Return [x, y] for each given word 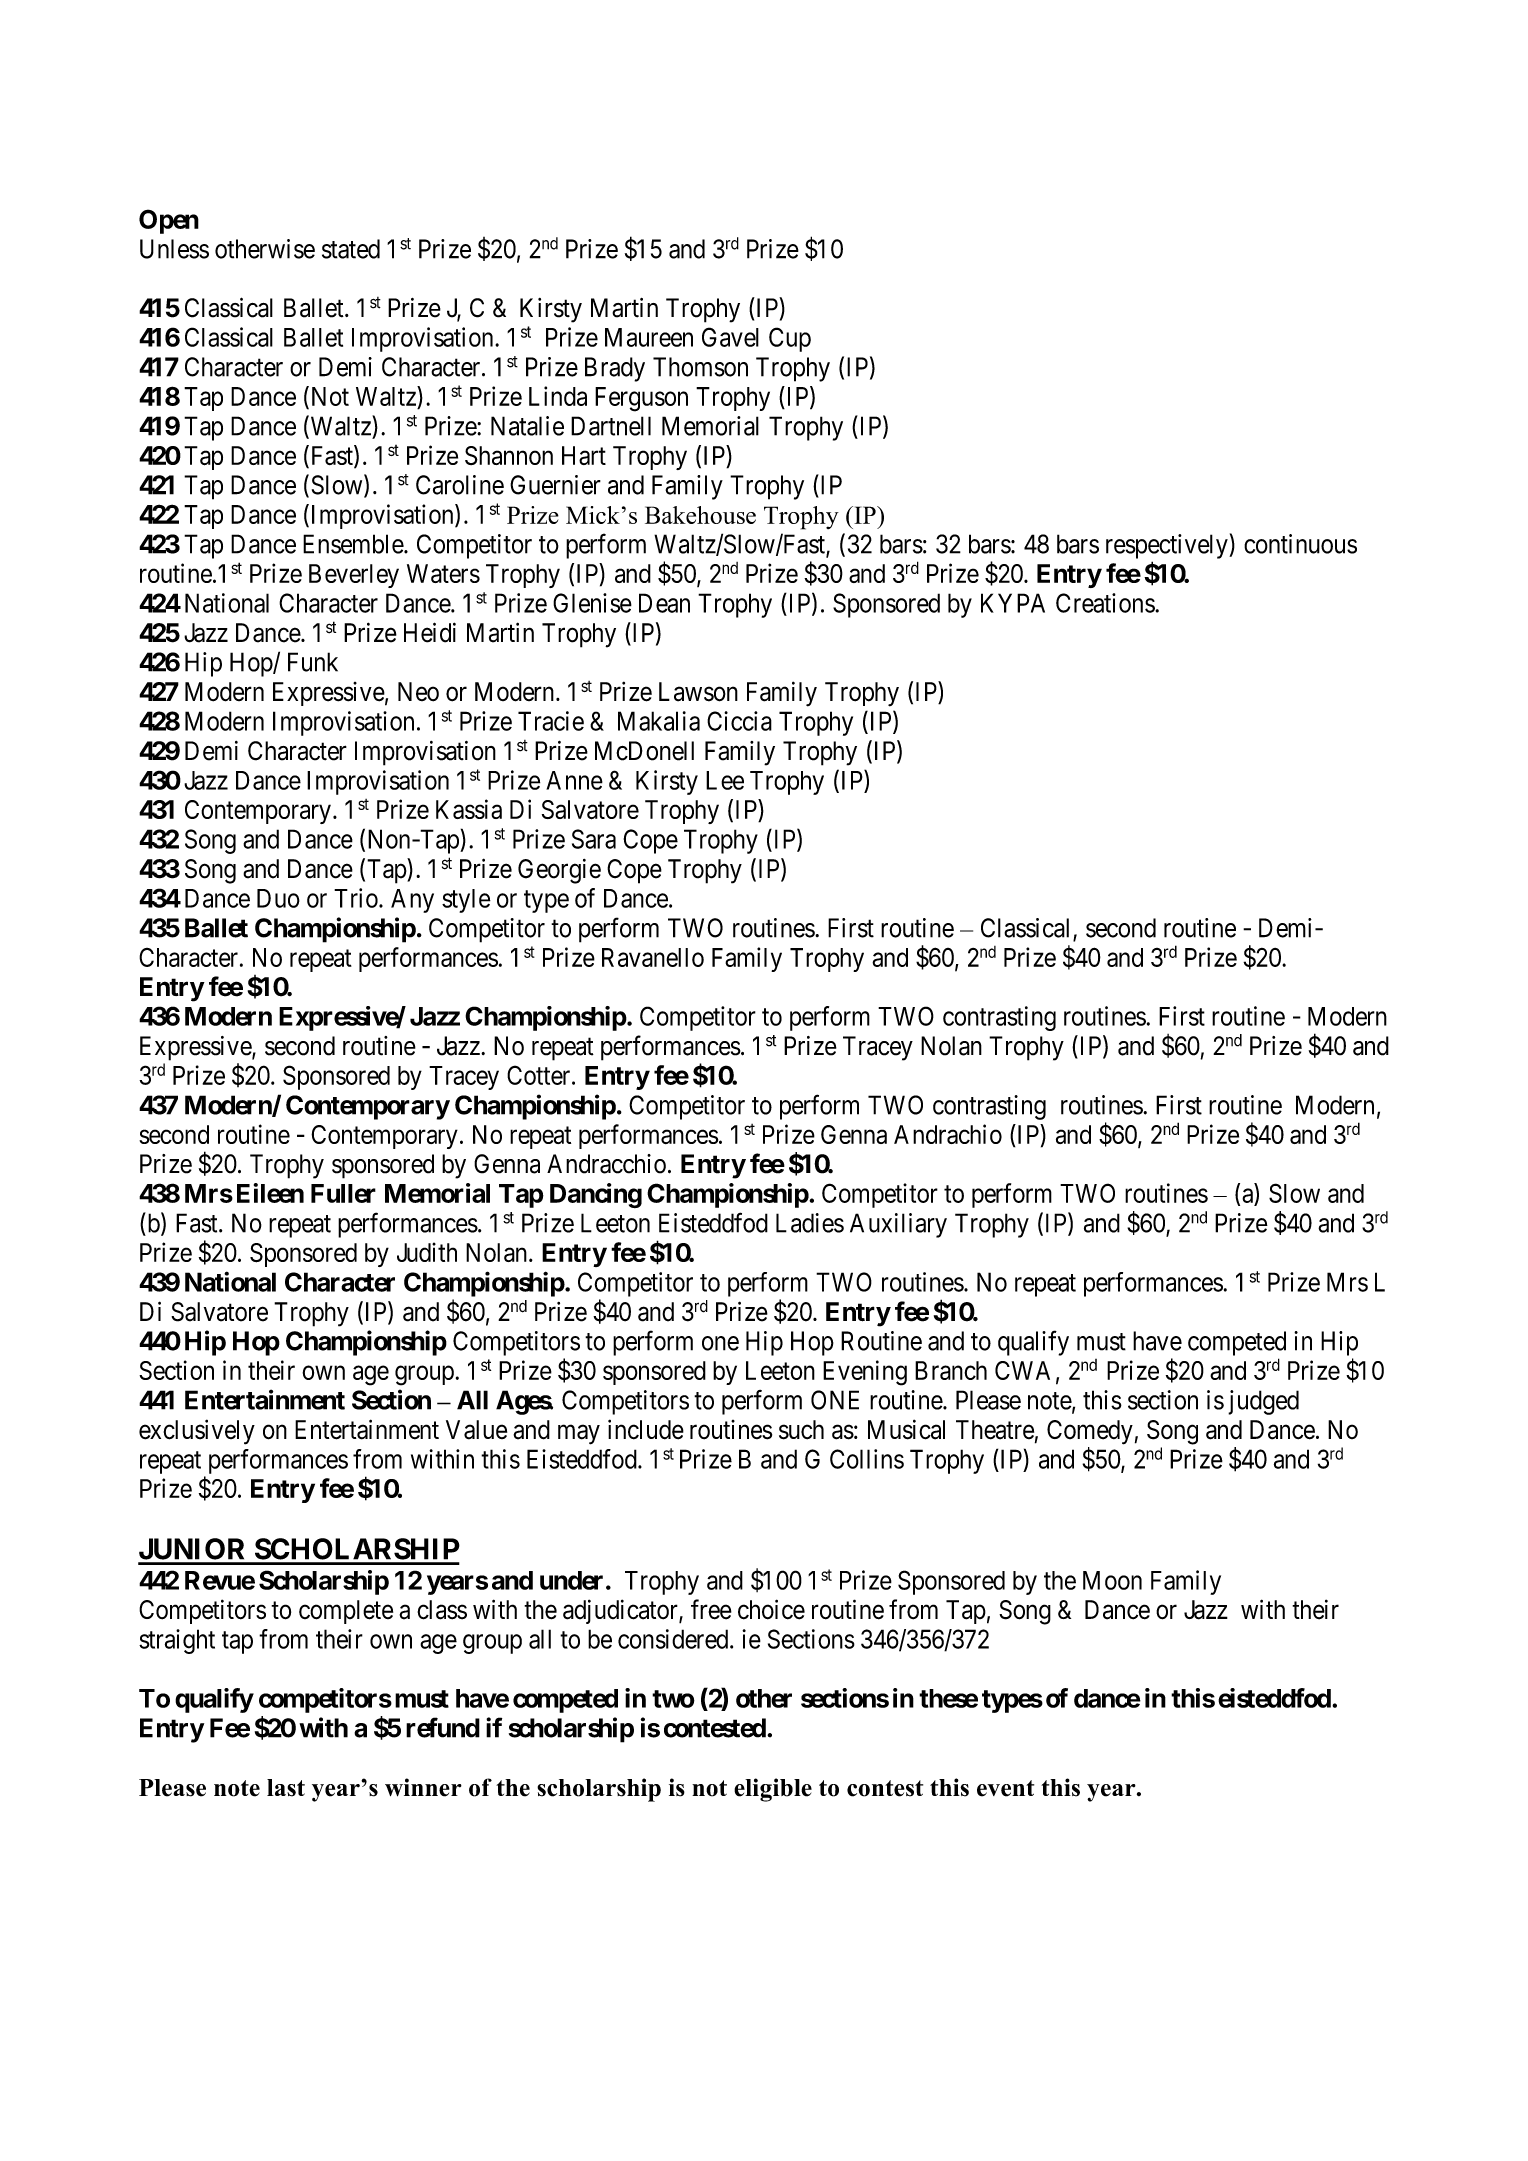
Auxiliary [898, 1225]
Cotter [540, 1075]
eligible [773, 1790]
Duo [278, 898]
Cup [790, 339]
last [286, 1788]
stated [351, 249]
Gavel [730, 337]
